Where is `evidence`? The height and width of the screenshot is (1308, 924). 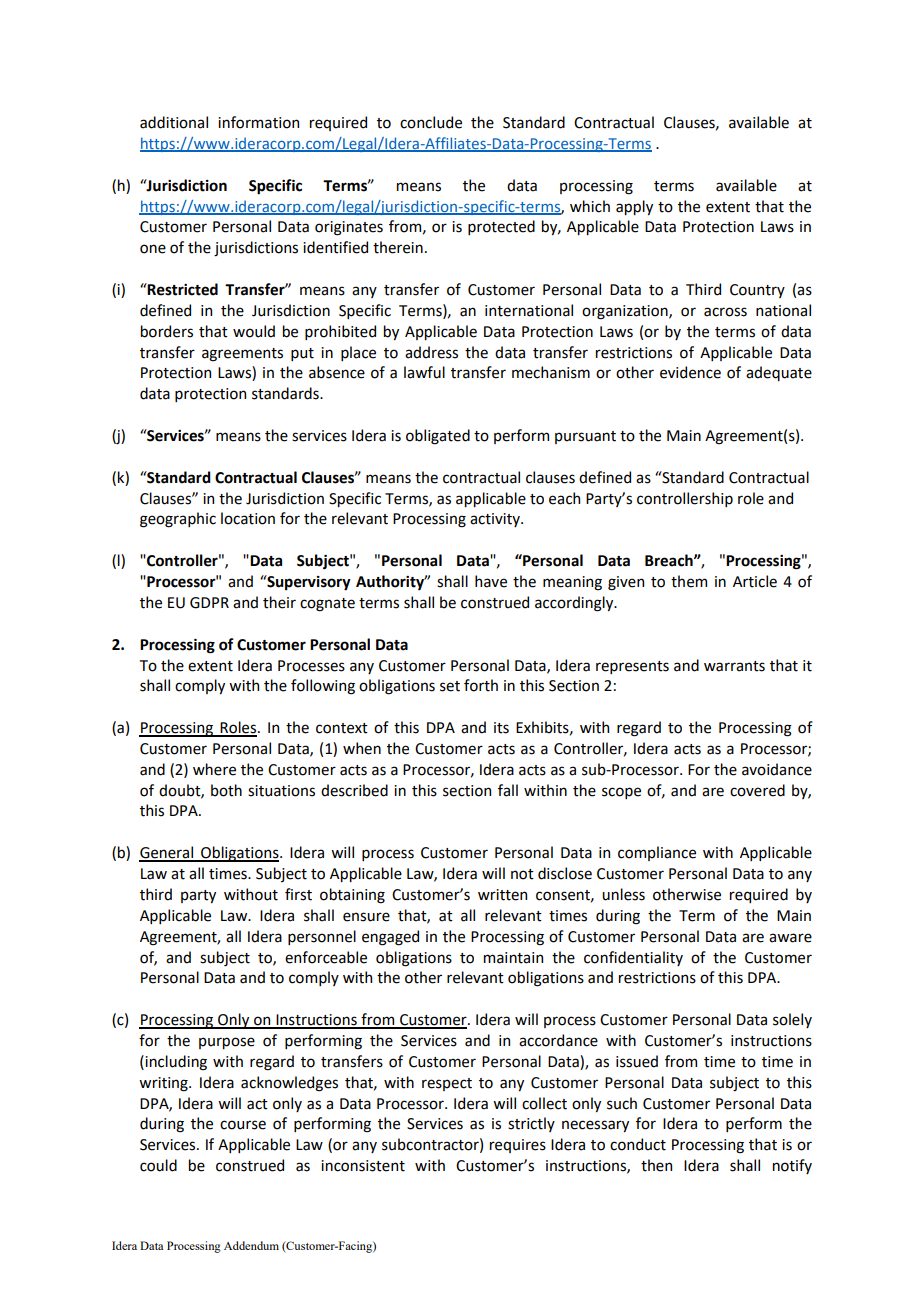
evidence is located at coordinates (690, 372).
